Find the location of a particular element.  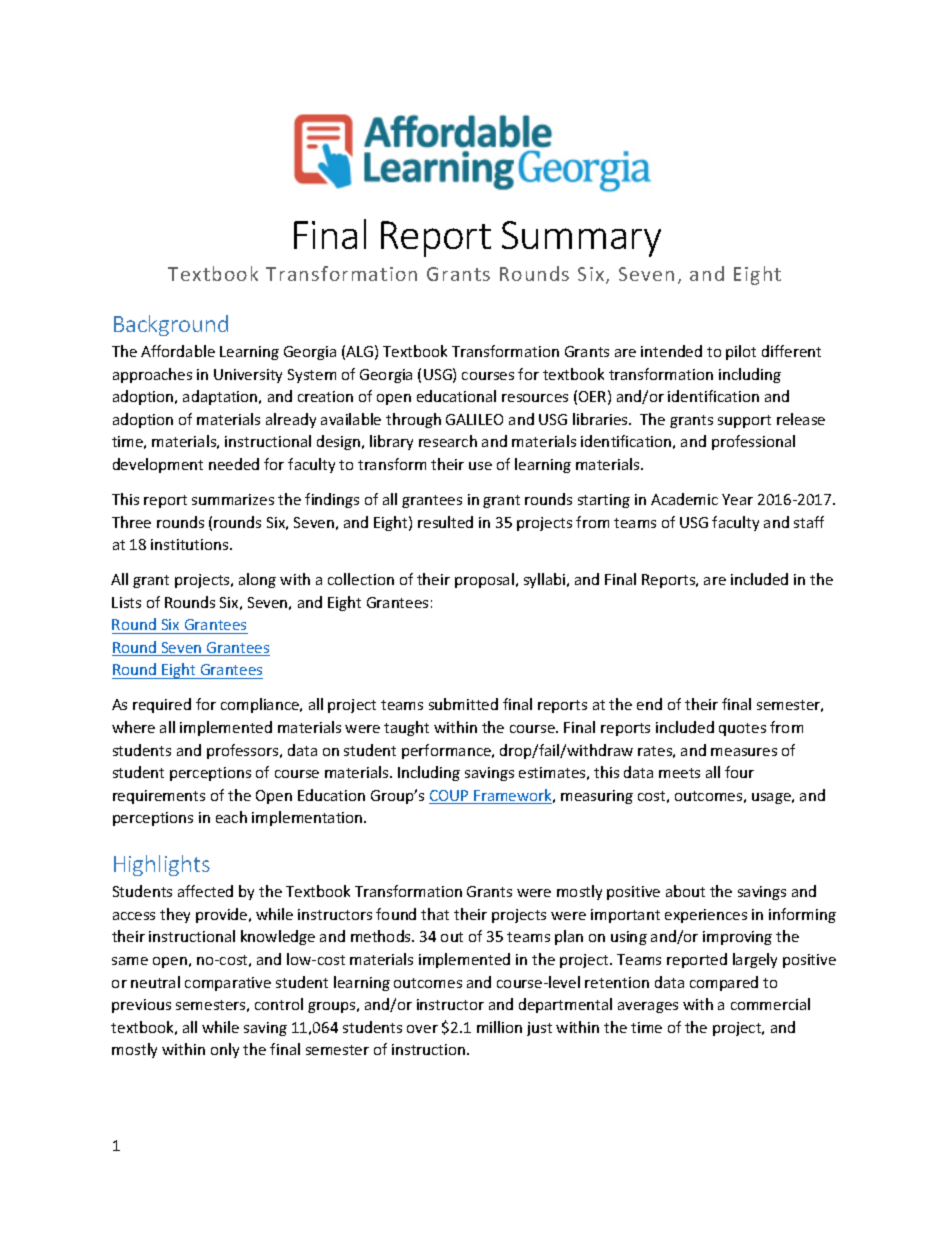

only is located at coordinates (225, 1050).
